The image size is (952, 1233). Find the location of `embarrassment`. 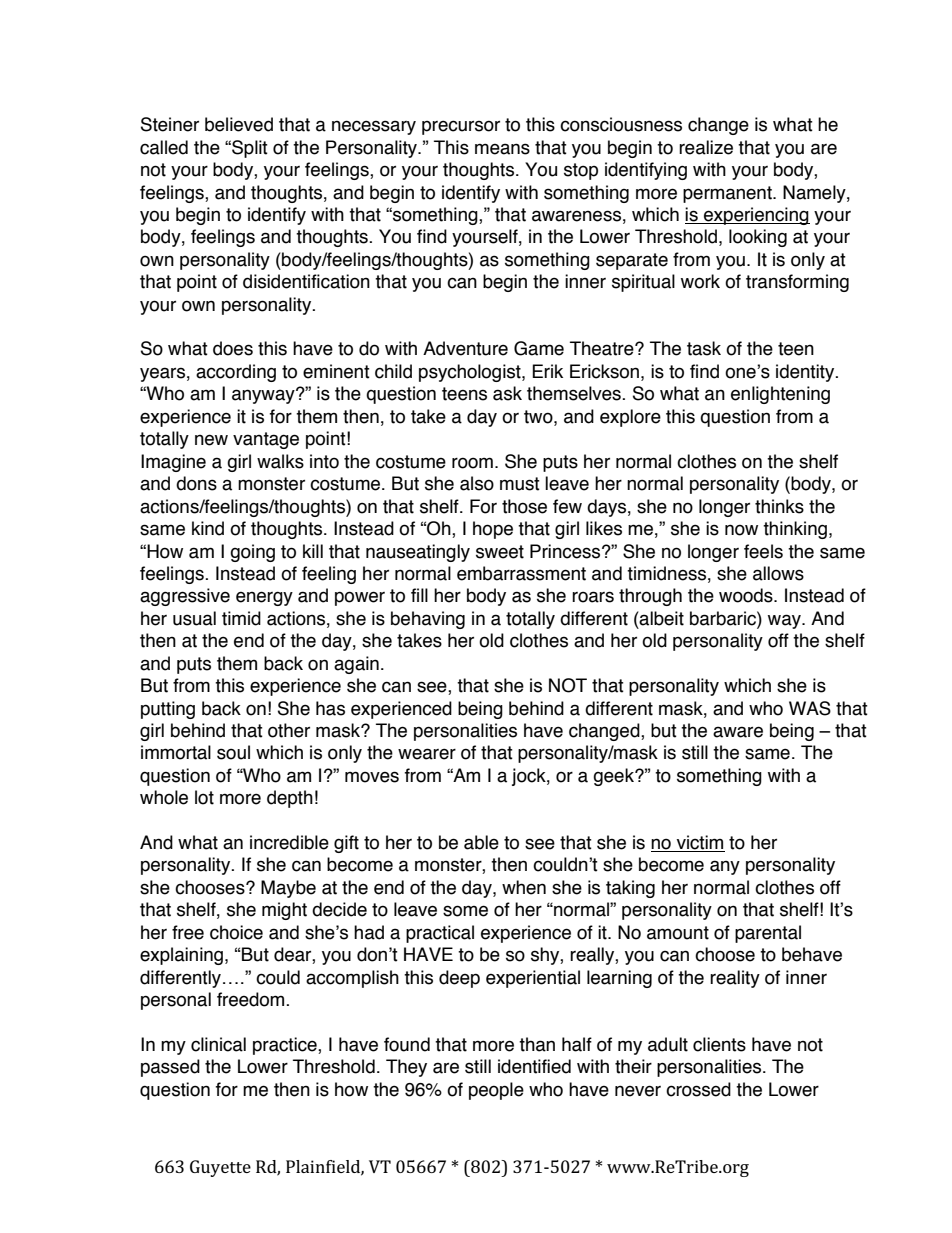

embarrassment is located at coordinates (521, 573).
